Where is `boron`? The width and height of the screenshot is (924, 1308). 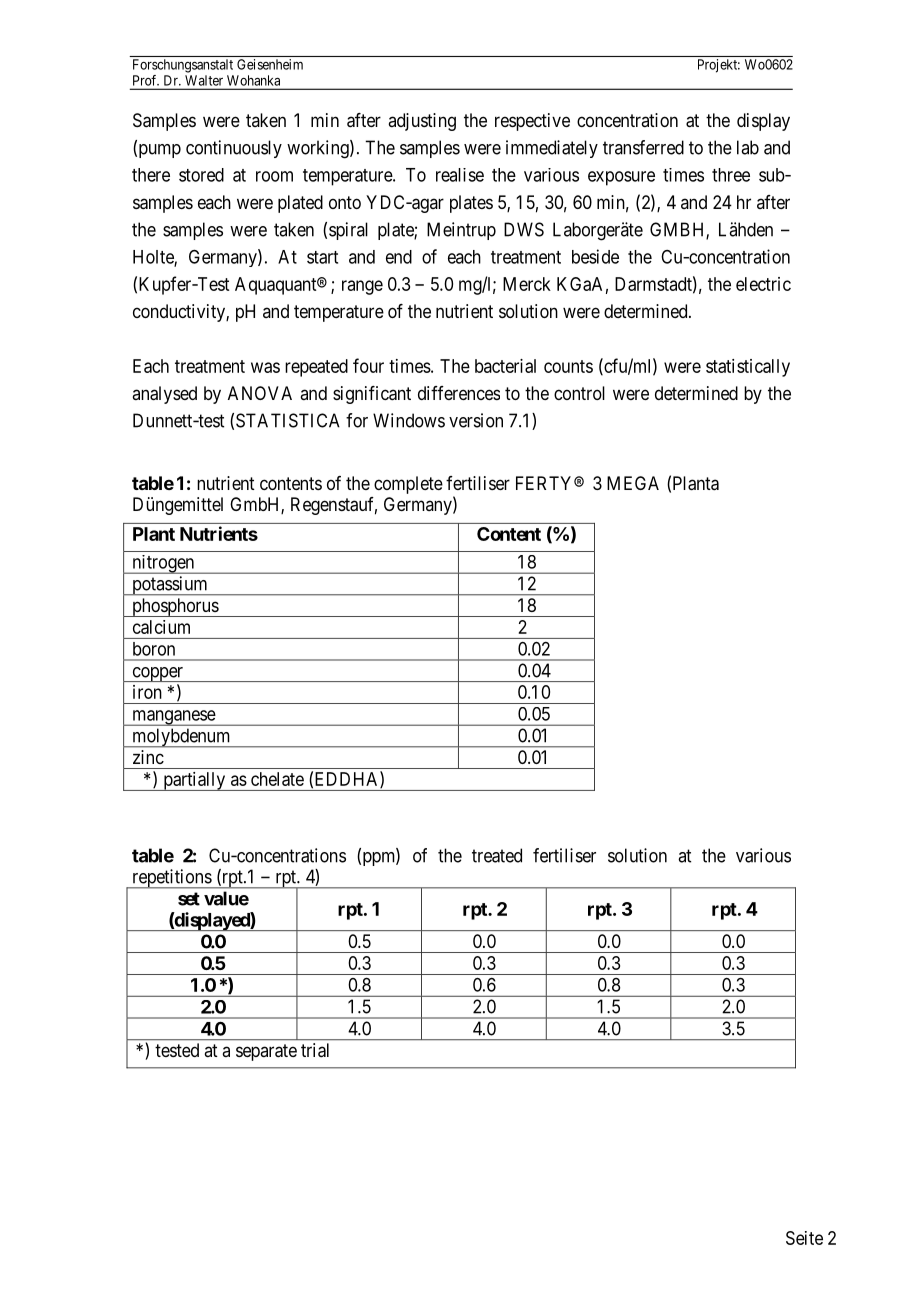
boron is located at coordinates (154, 649).
